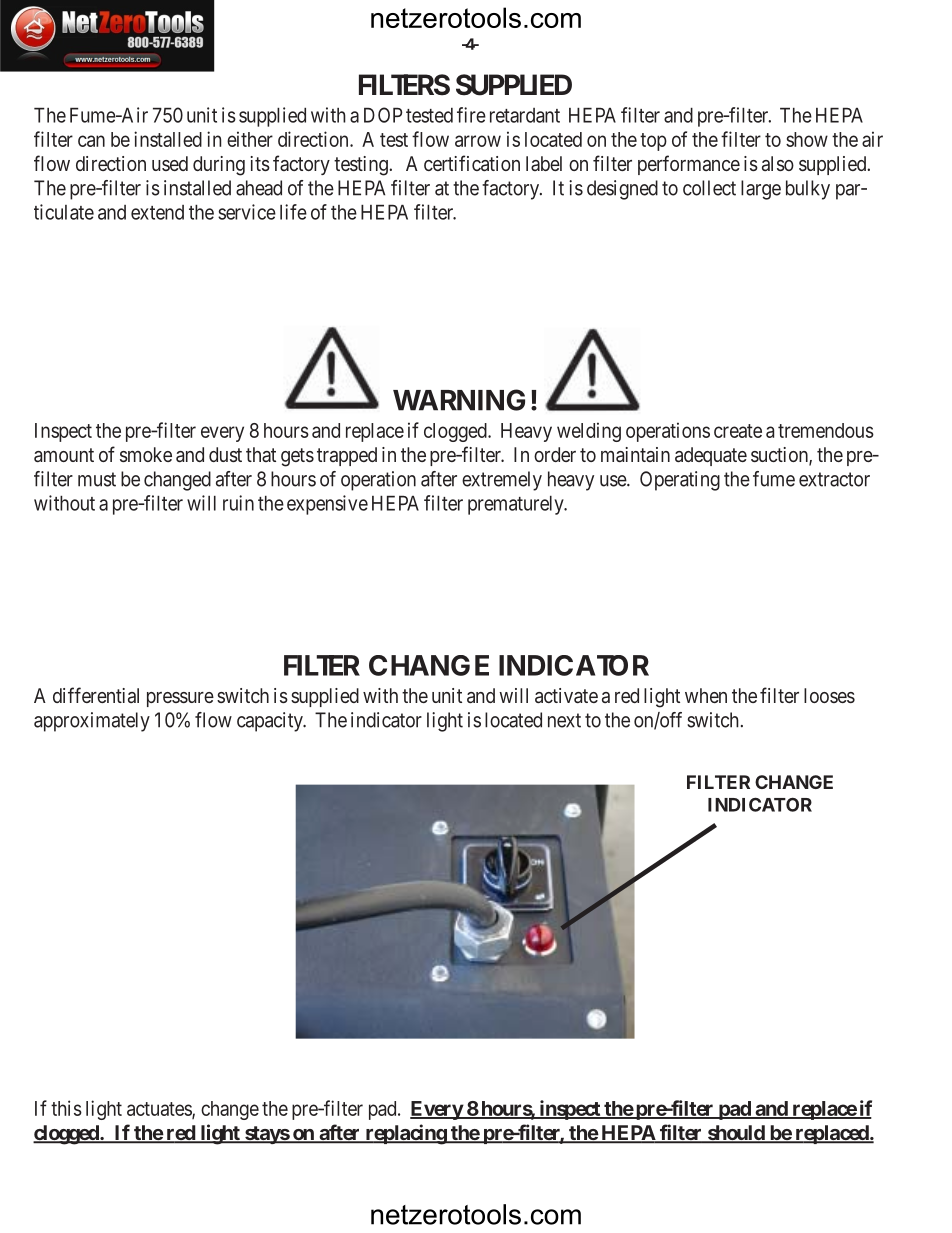 Image resolution: width=952 pixels, height=1233 pixels. What do you see at coordinates (564, 720) in the document?
I see `next` at bounding box center [564, 720].
